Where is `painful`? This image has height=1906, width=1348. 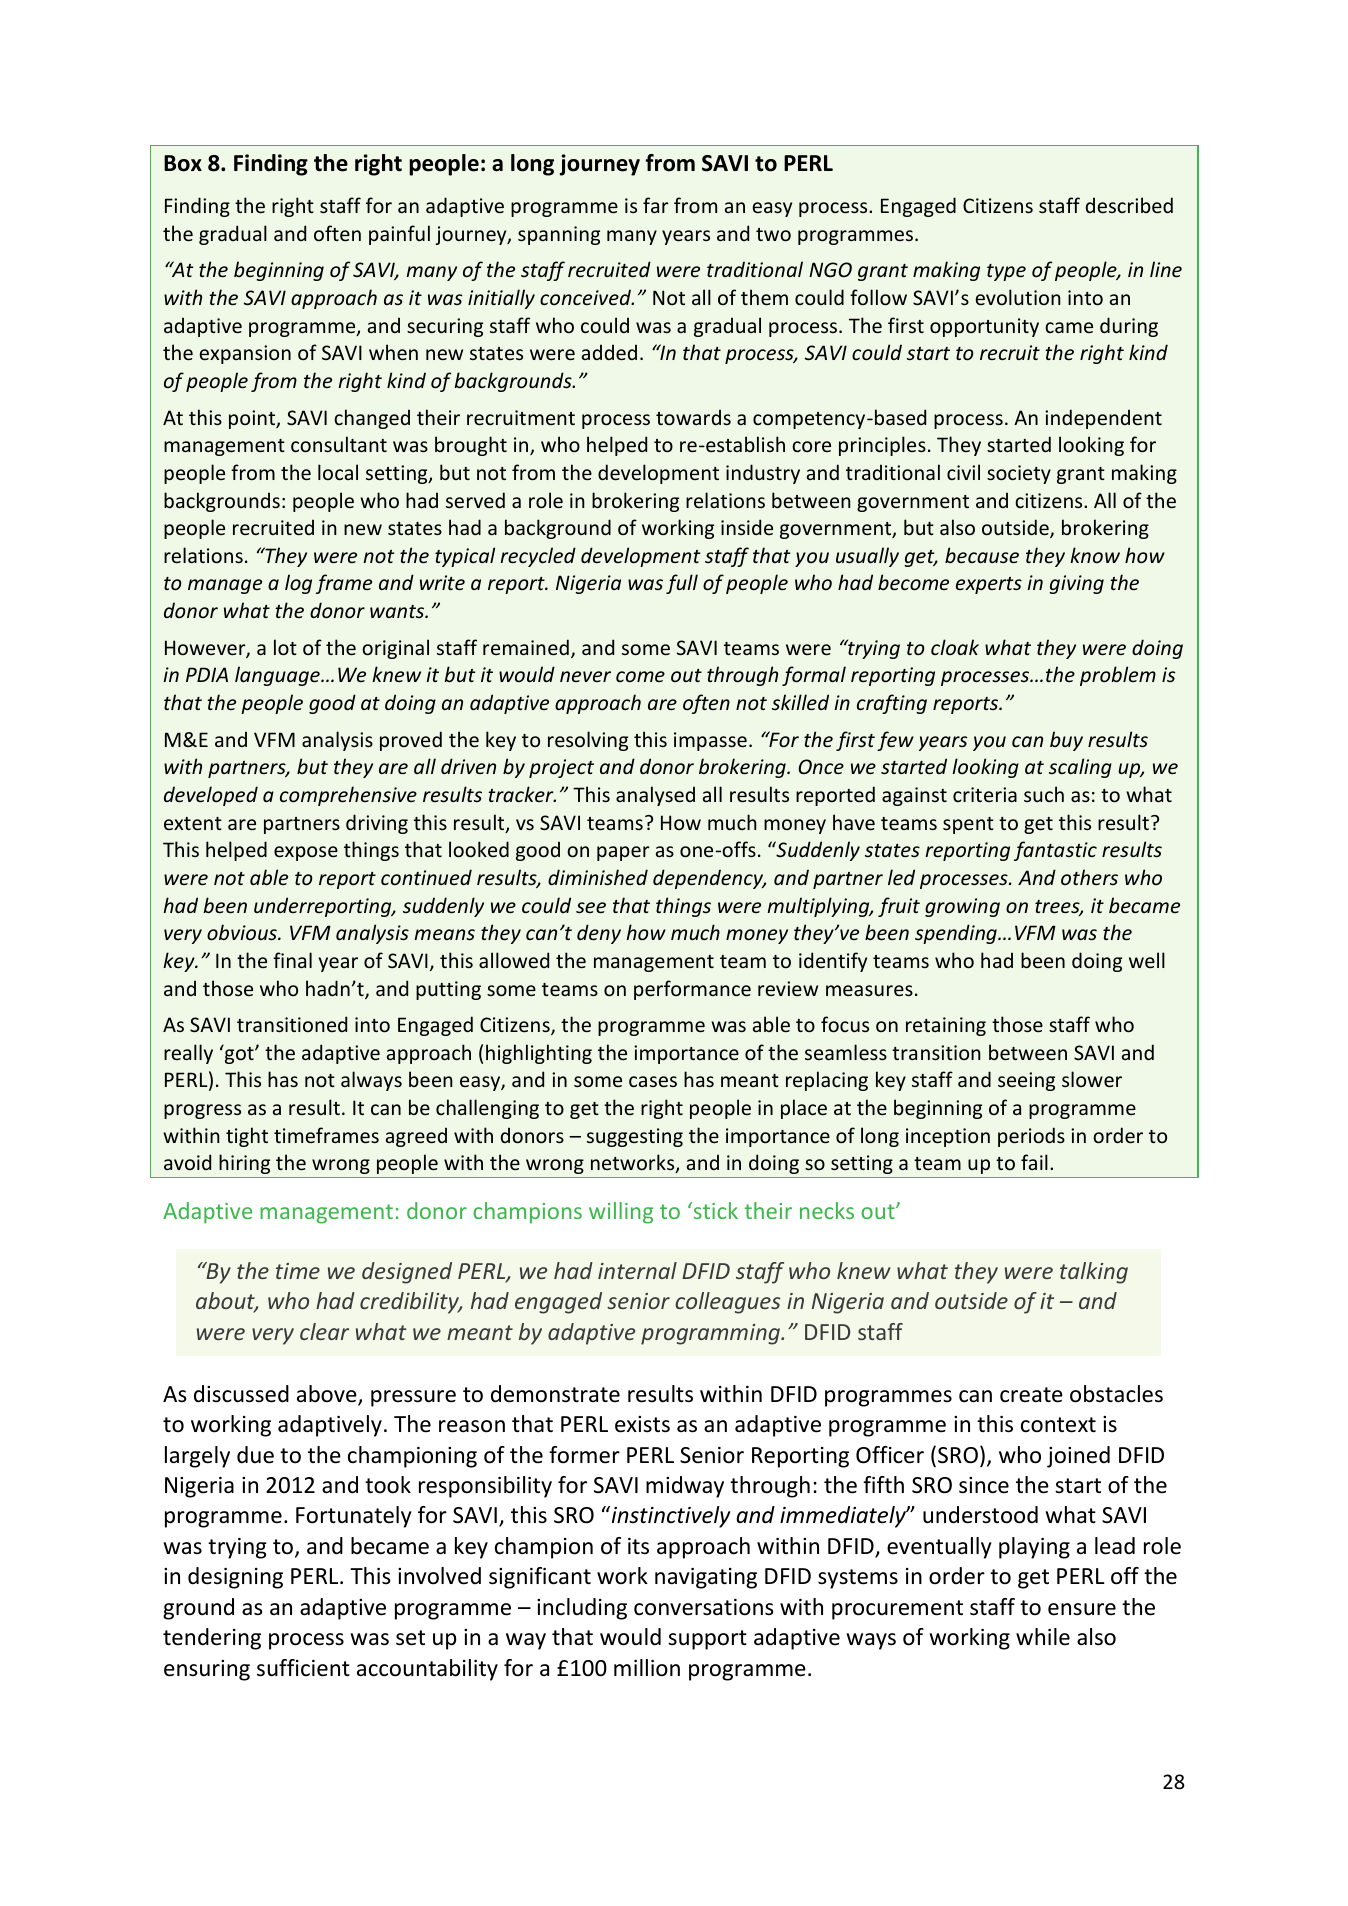 painful is located at coordinates (399, 235).
